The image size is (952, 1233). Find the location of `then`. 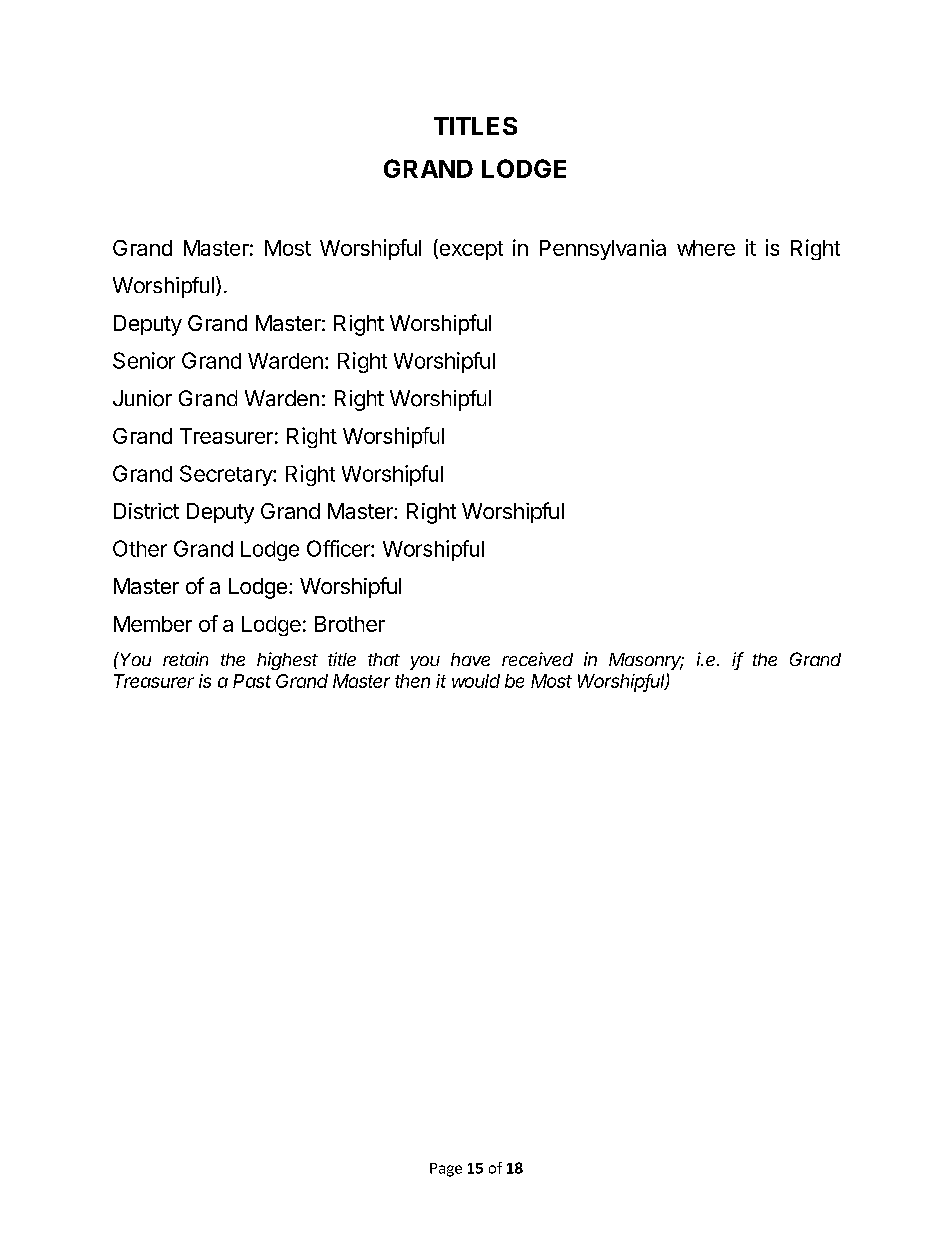

then is located at coordinates (412, 681).
